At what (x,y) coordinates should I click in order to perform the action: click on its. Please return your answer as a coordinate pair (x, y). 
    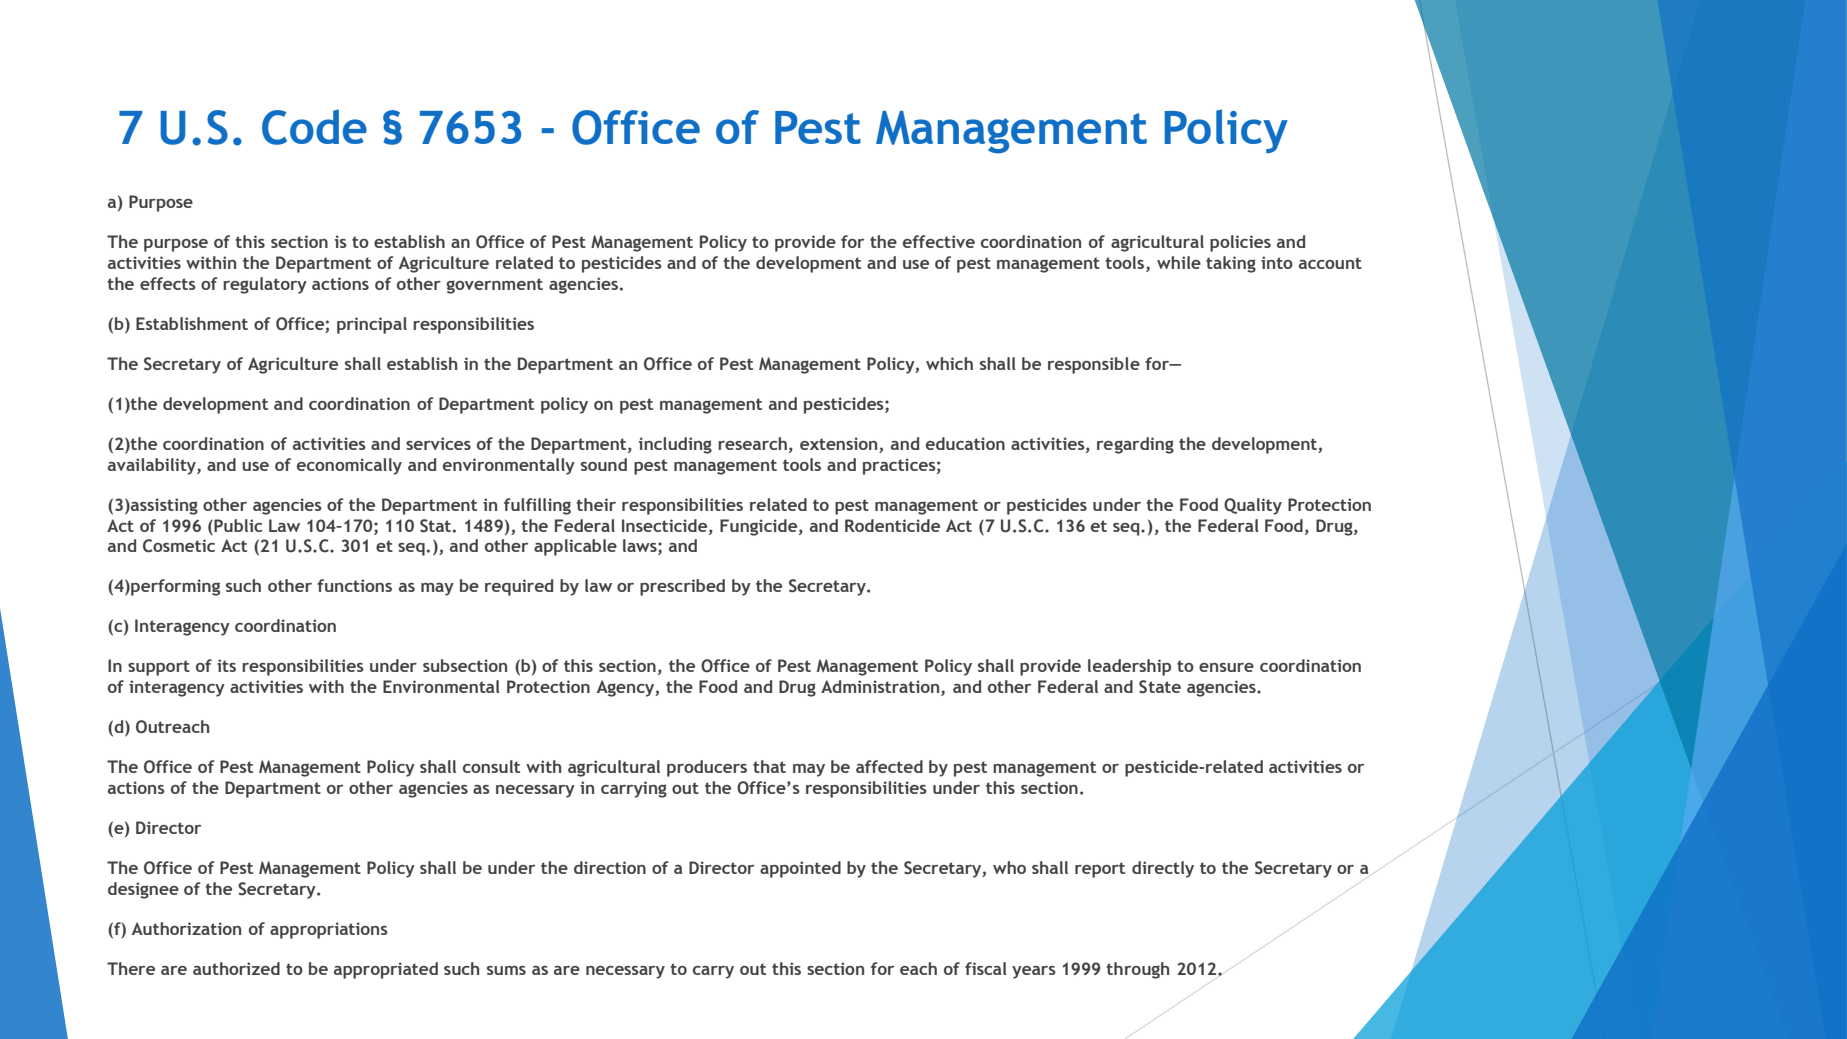
    Looking at the image, I should click on (226, 665).
